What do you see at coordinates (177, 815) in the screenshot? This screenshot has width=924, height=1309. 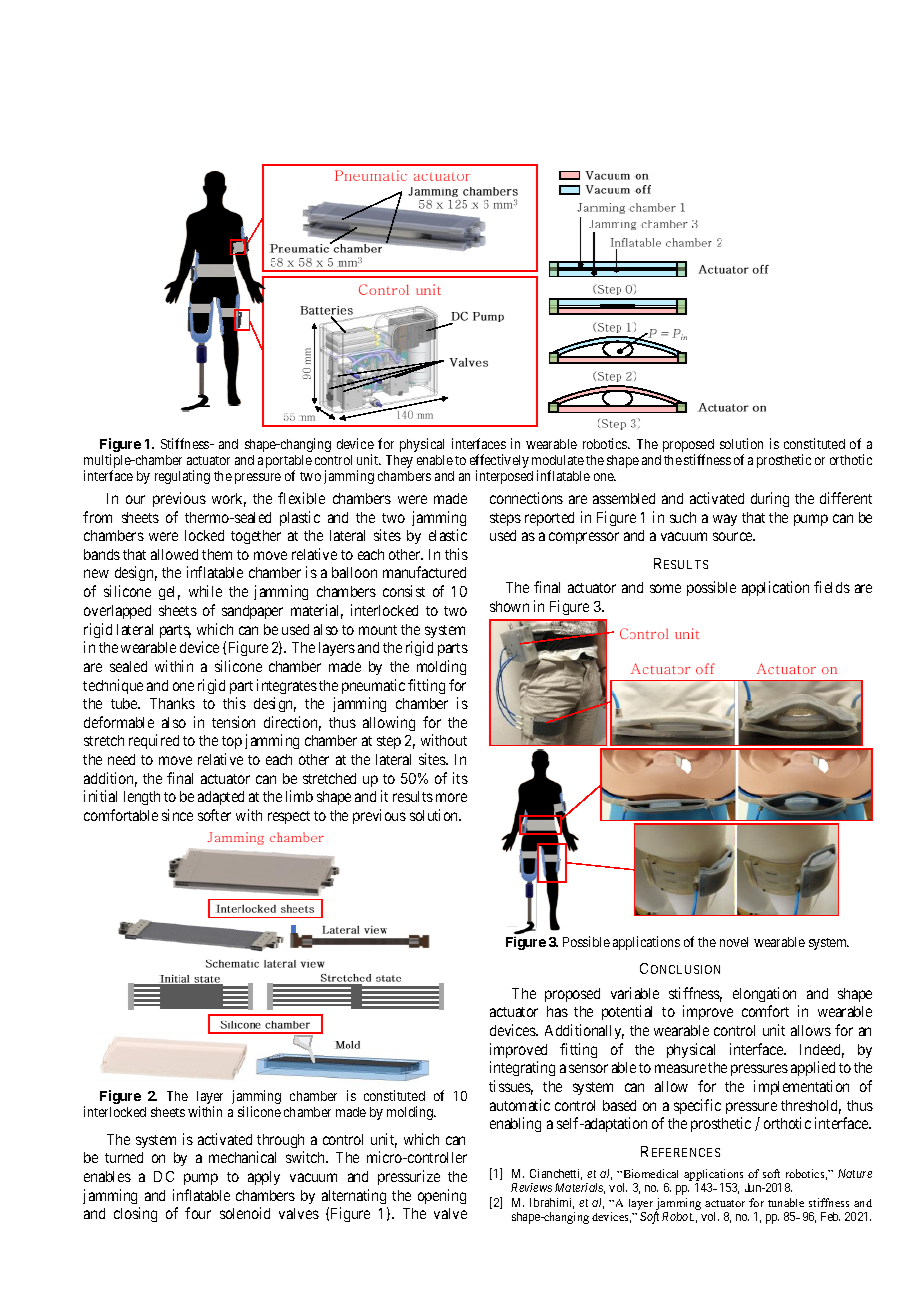 I see `since` at bounding box center [177, 815].
